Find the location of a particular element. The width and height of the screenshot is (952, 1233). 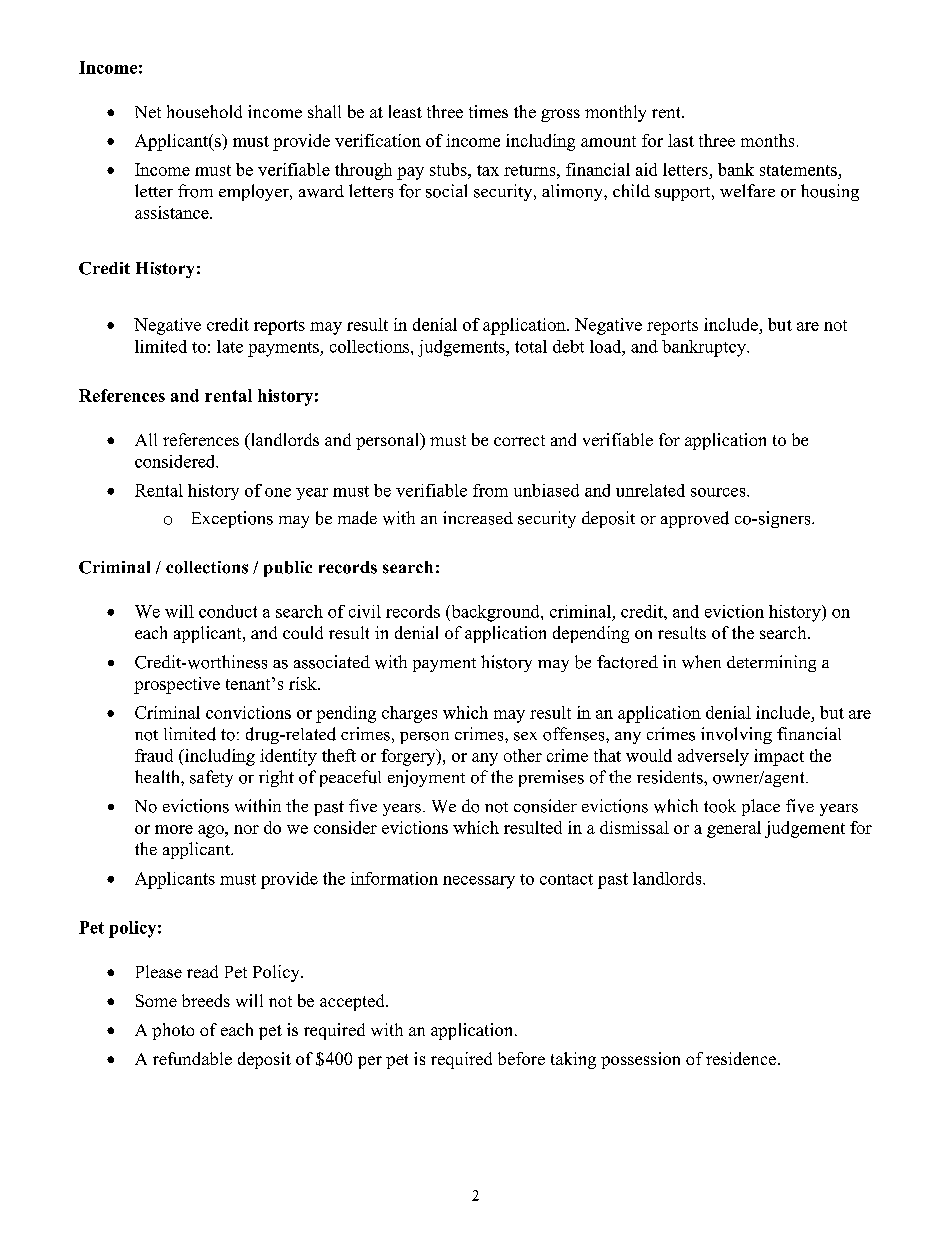

breeds is located at coordinates (206, 1000).
